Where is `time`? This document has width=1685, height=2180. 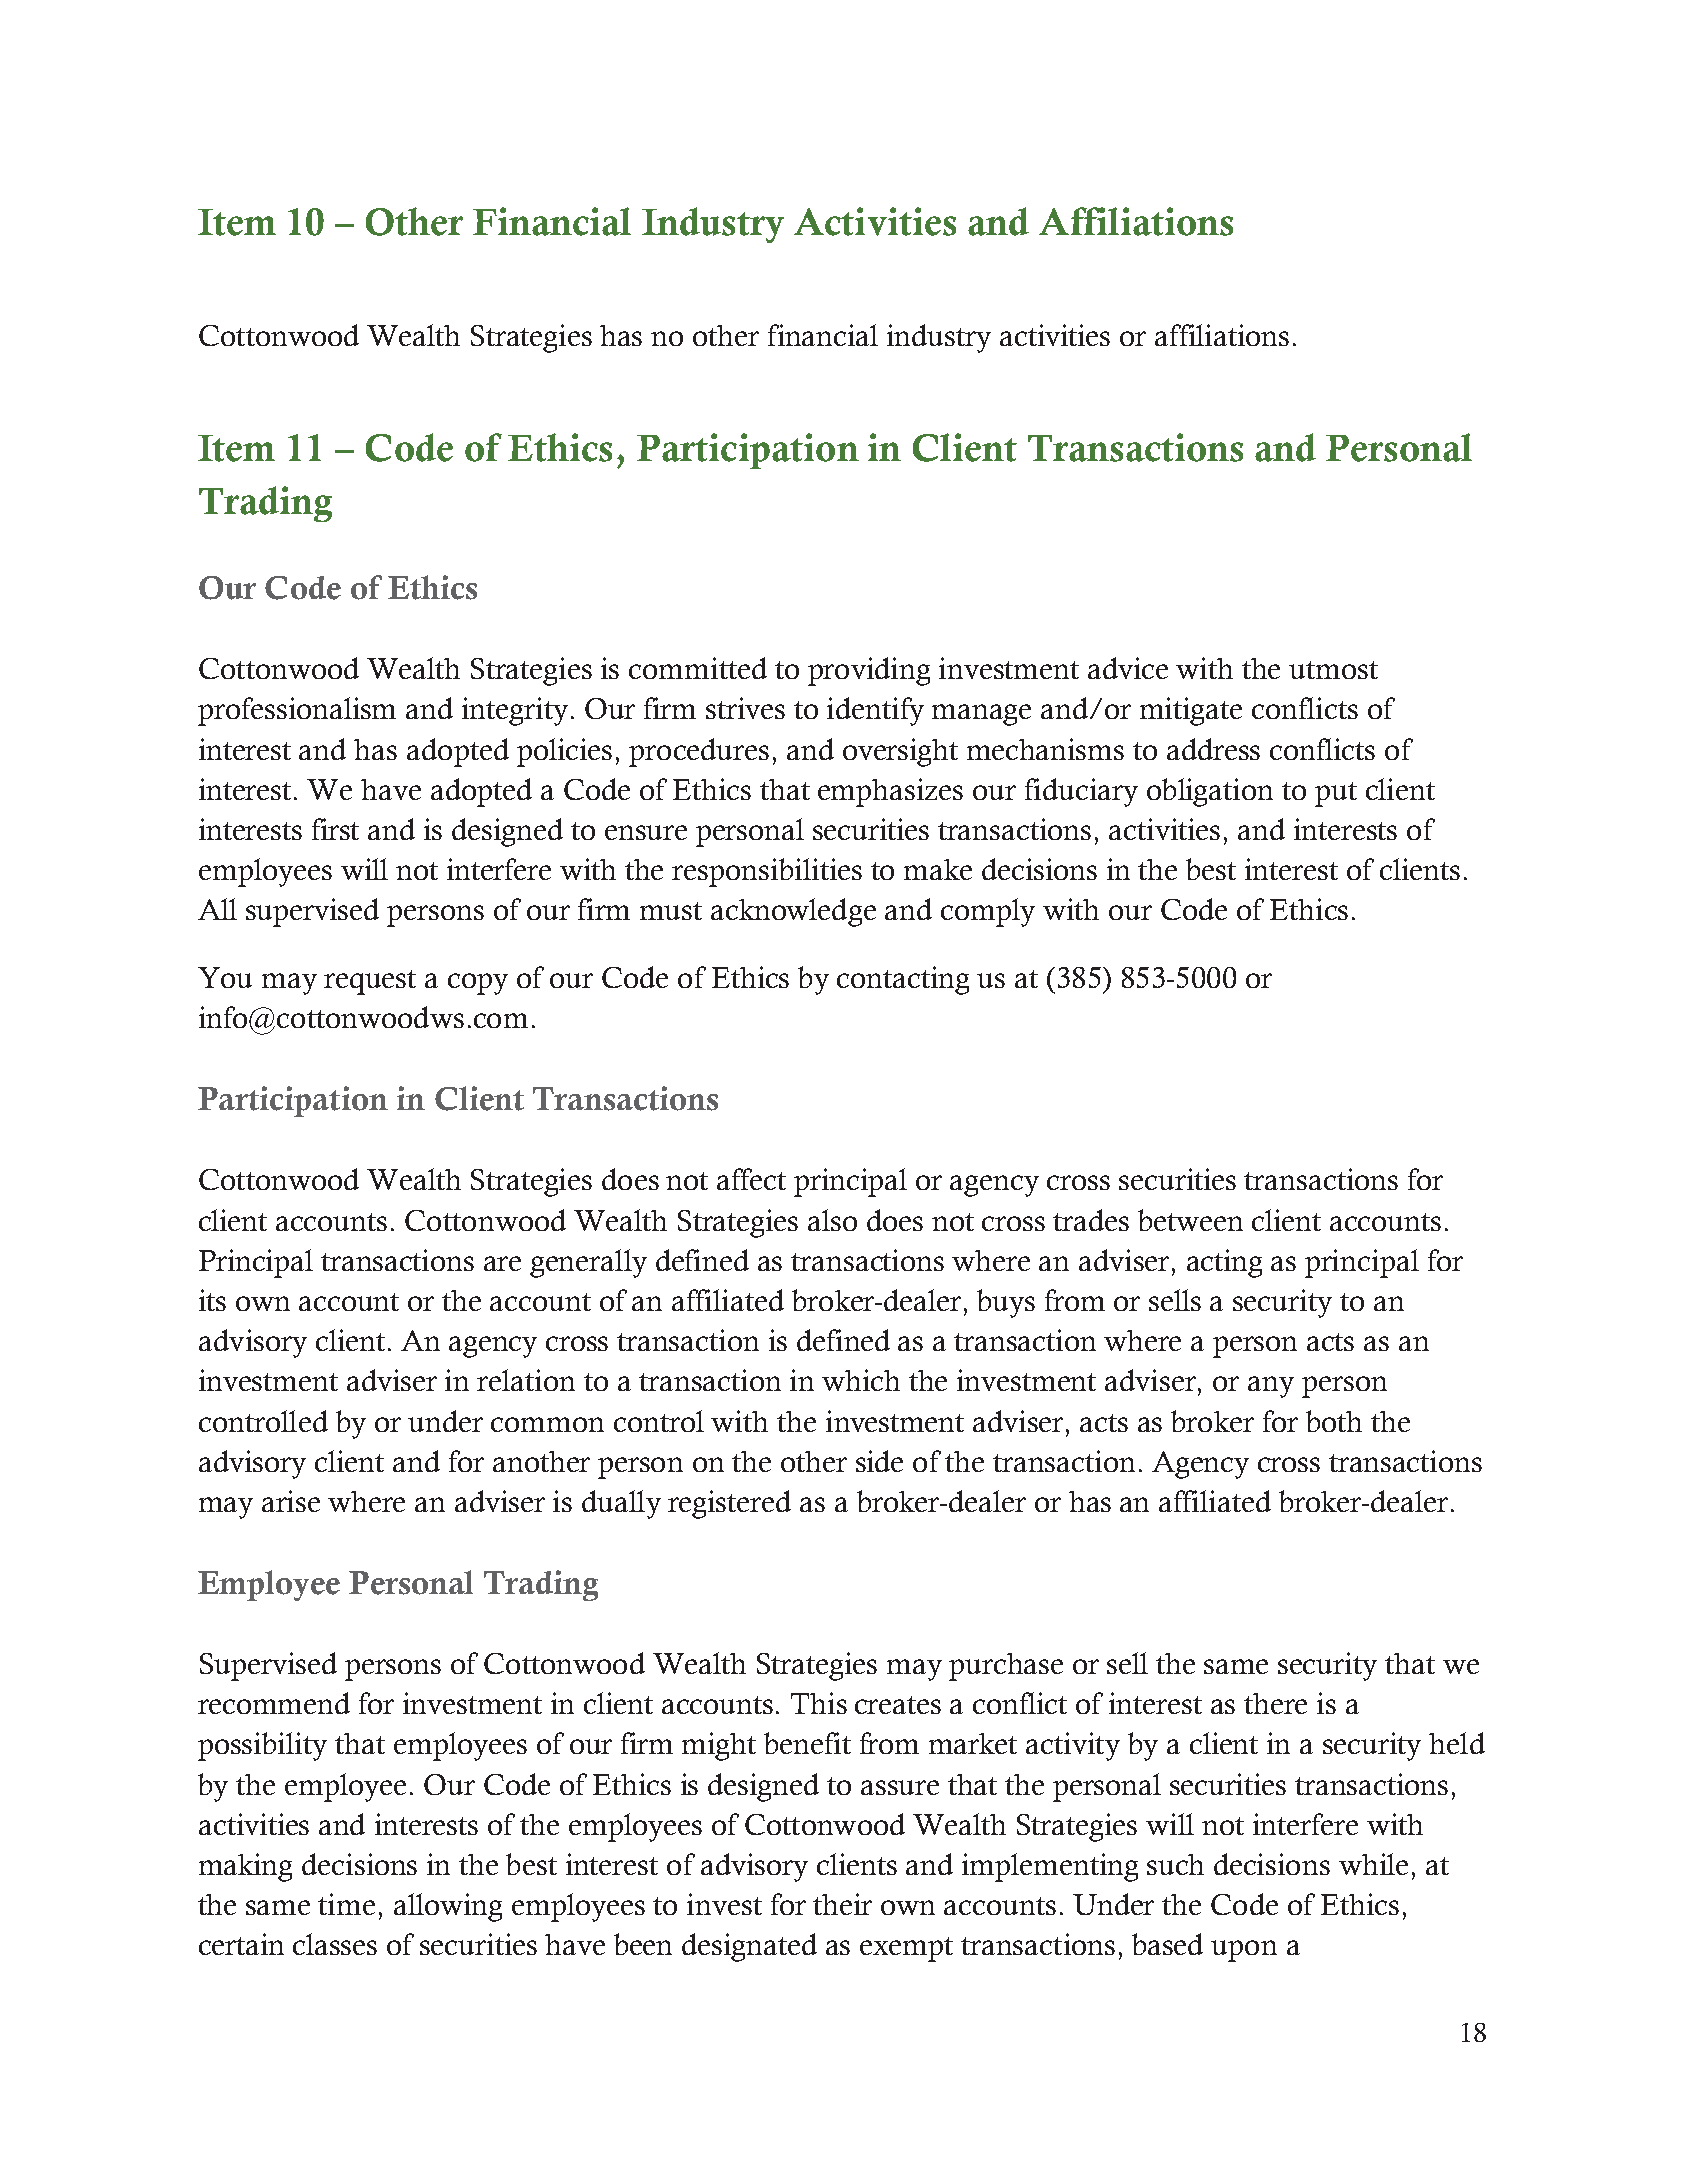
time is located at coordinates (346, 1904).
